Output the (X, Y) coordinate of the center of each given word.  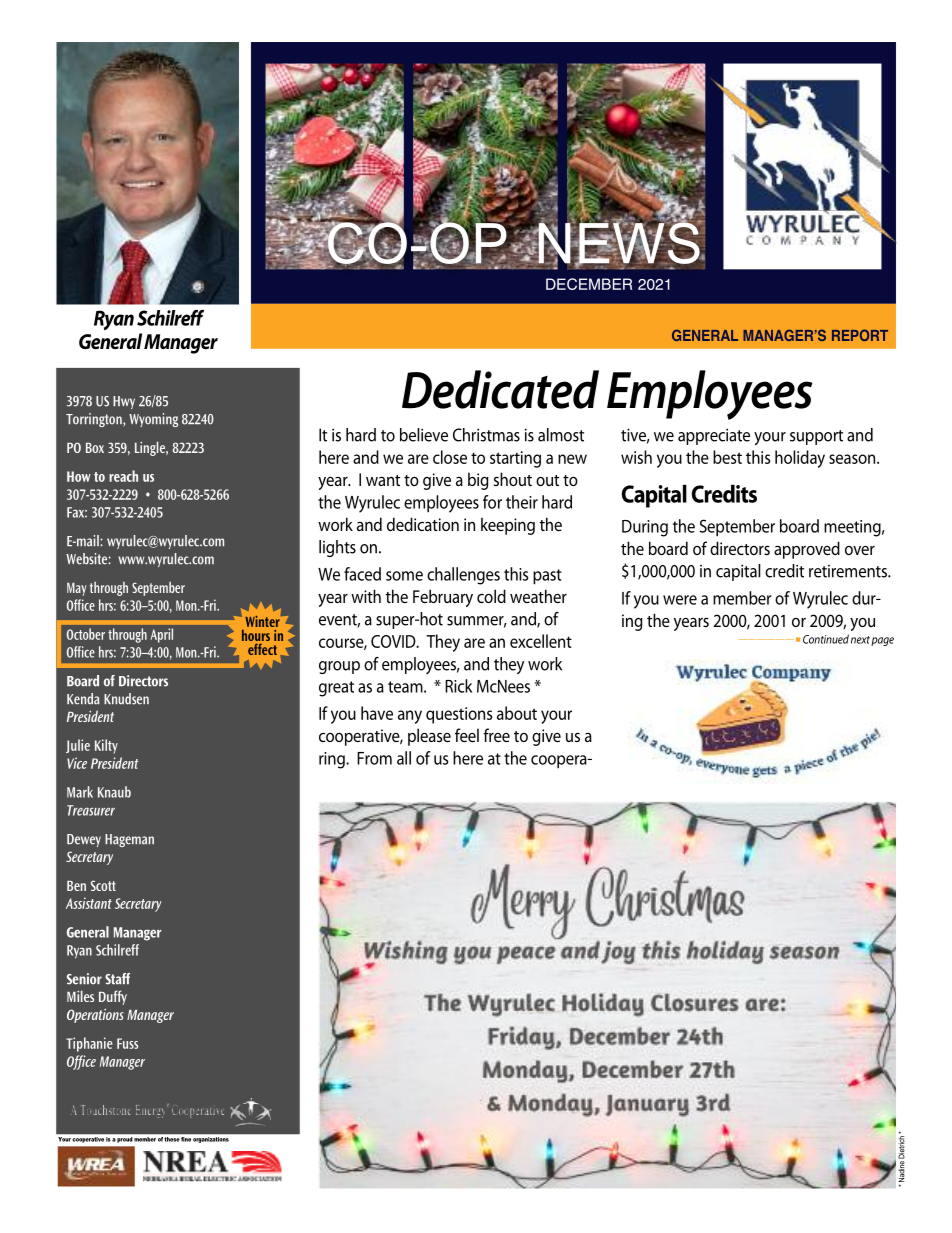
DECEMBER (589, 284)
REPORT (860, 335)
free (496, 735)
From (374, 758)
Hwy (124, 402)
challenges (463, 576)
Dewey (84, 840)
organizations (211, 1140)
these (172, 1139)
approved (807, 550)
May (77, 589)
